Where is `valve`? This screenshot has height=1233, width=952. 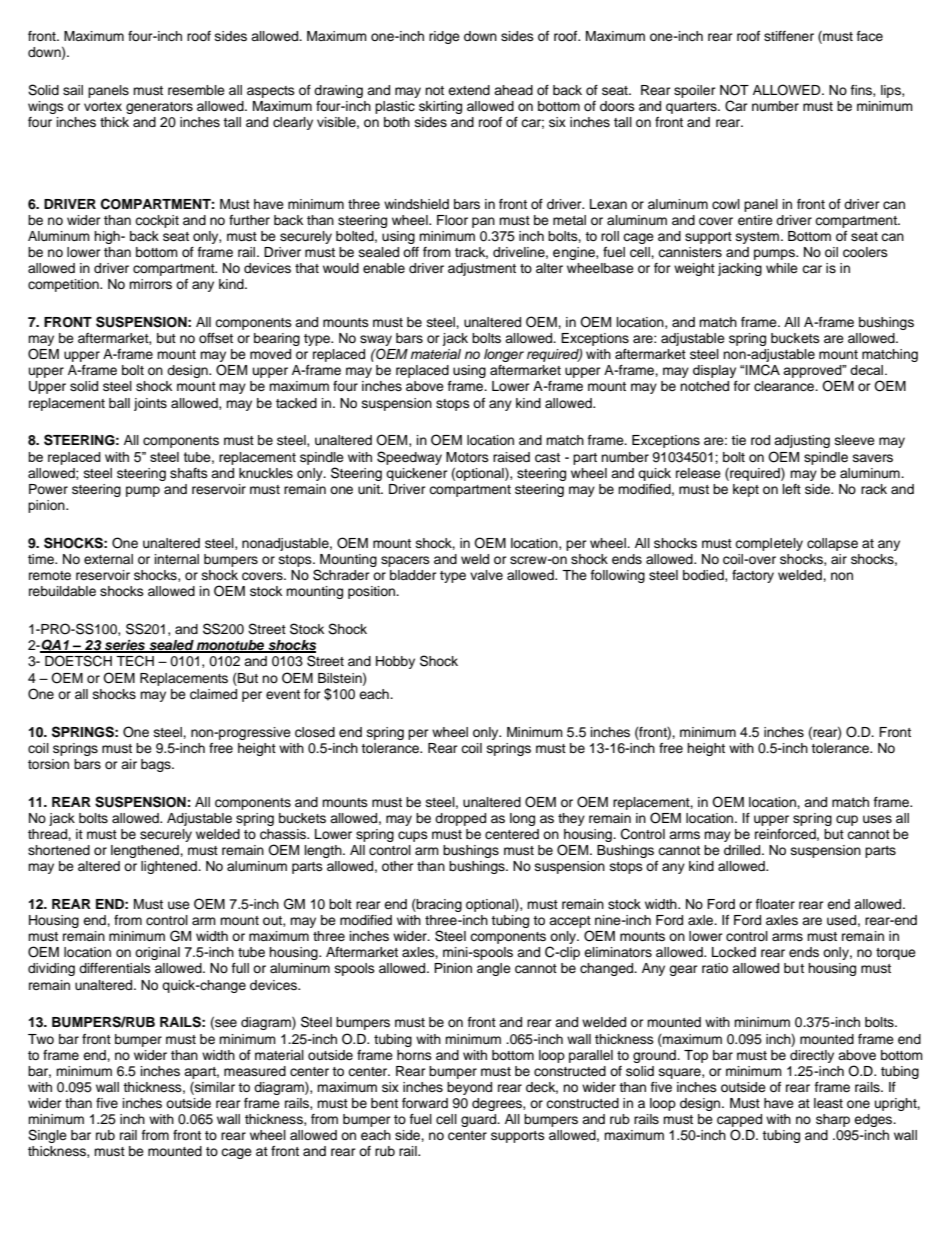
valve is located at coordinates (486, 575).
